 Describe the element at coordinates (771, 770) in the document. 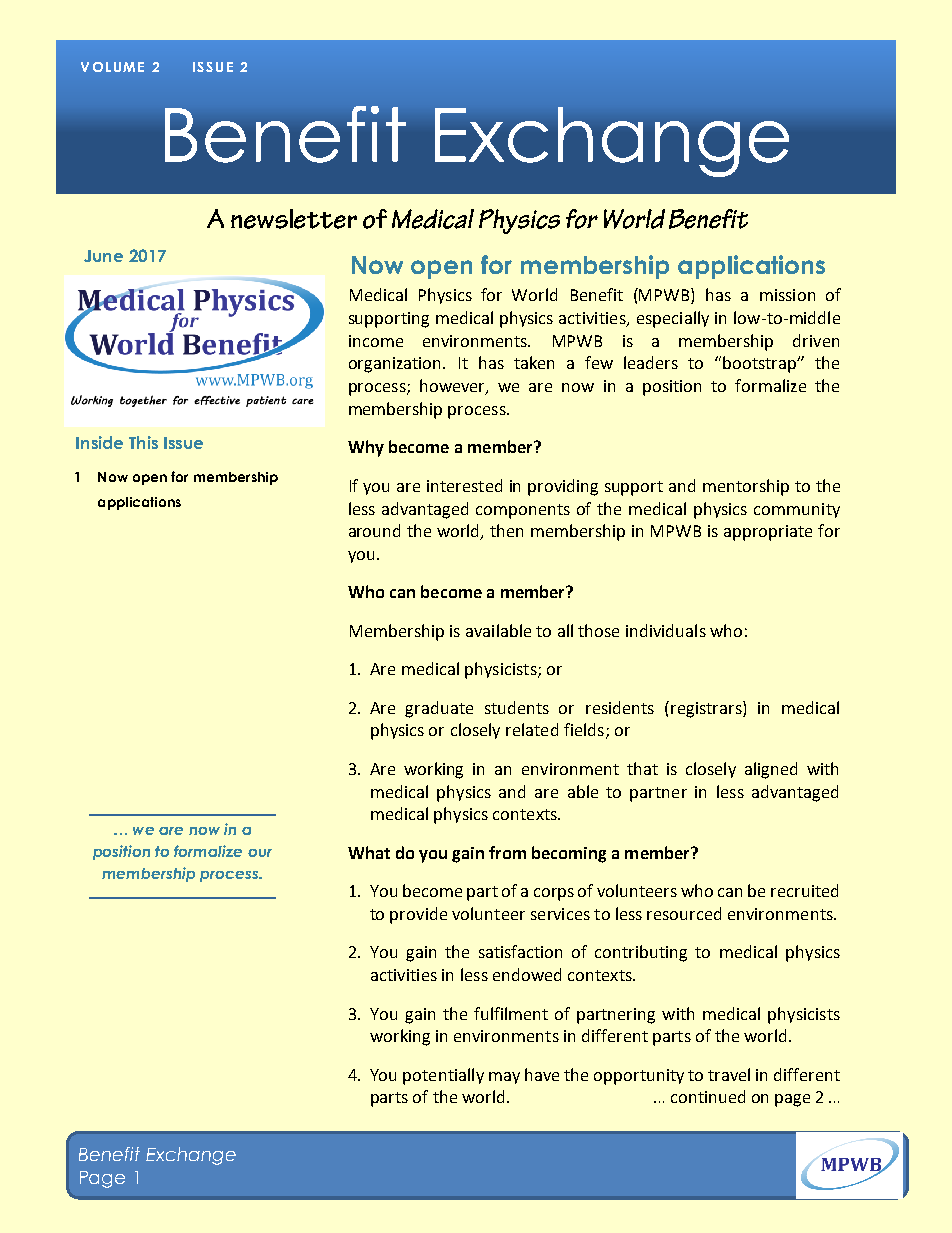

I see `aligned` at that location.
